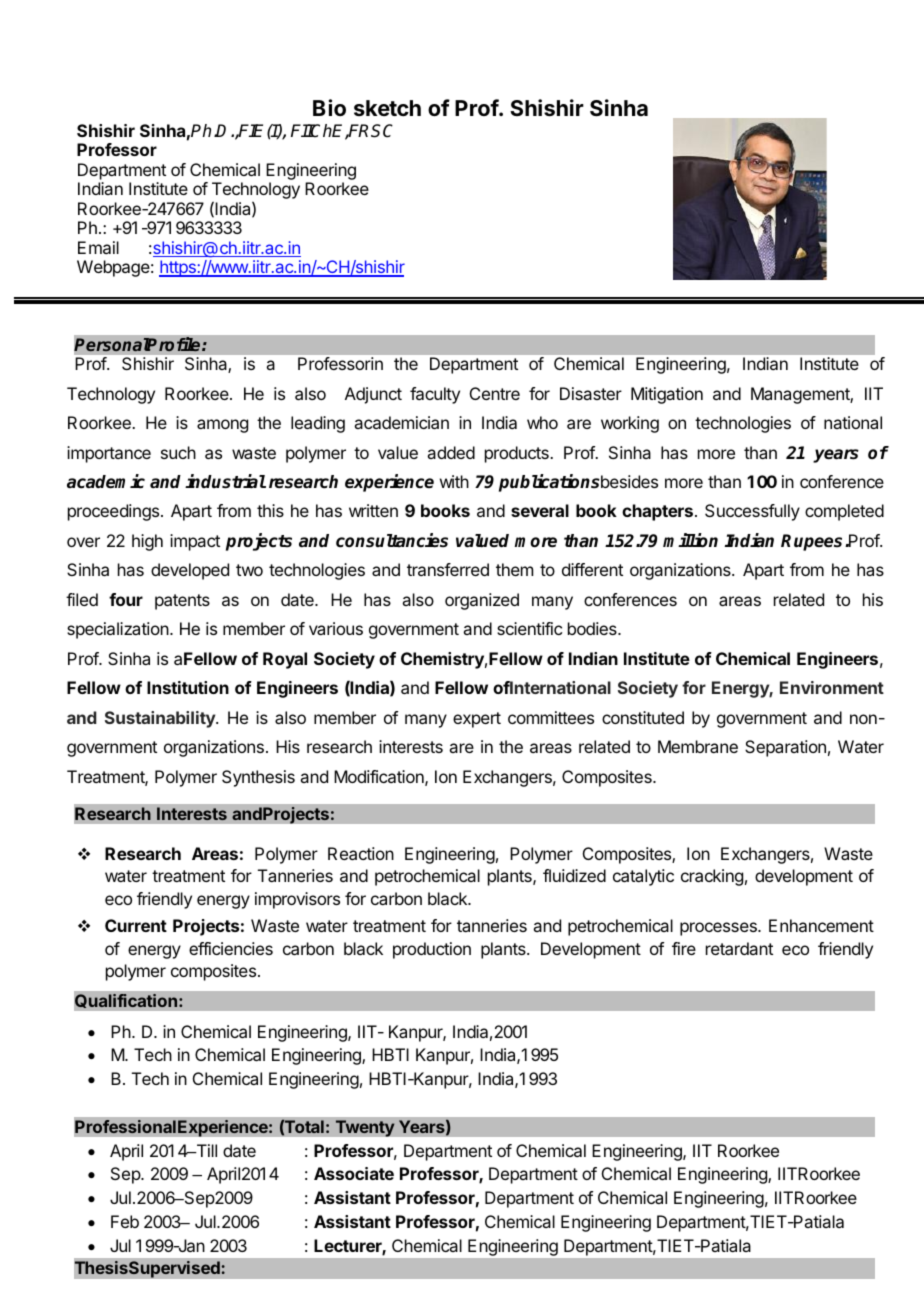 This screenshot has height=1307, width=924. Describe the element at coordinates (178, 452) in the screenshot. I see `such` at that location.
